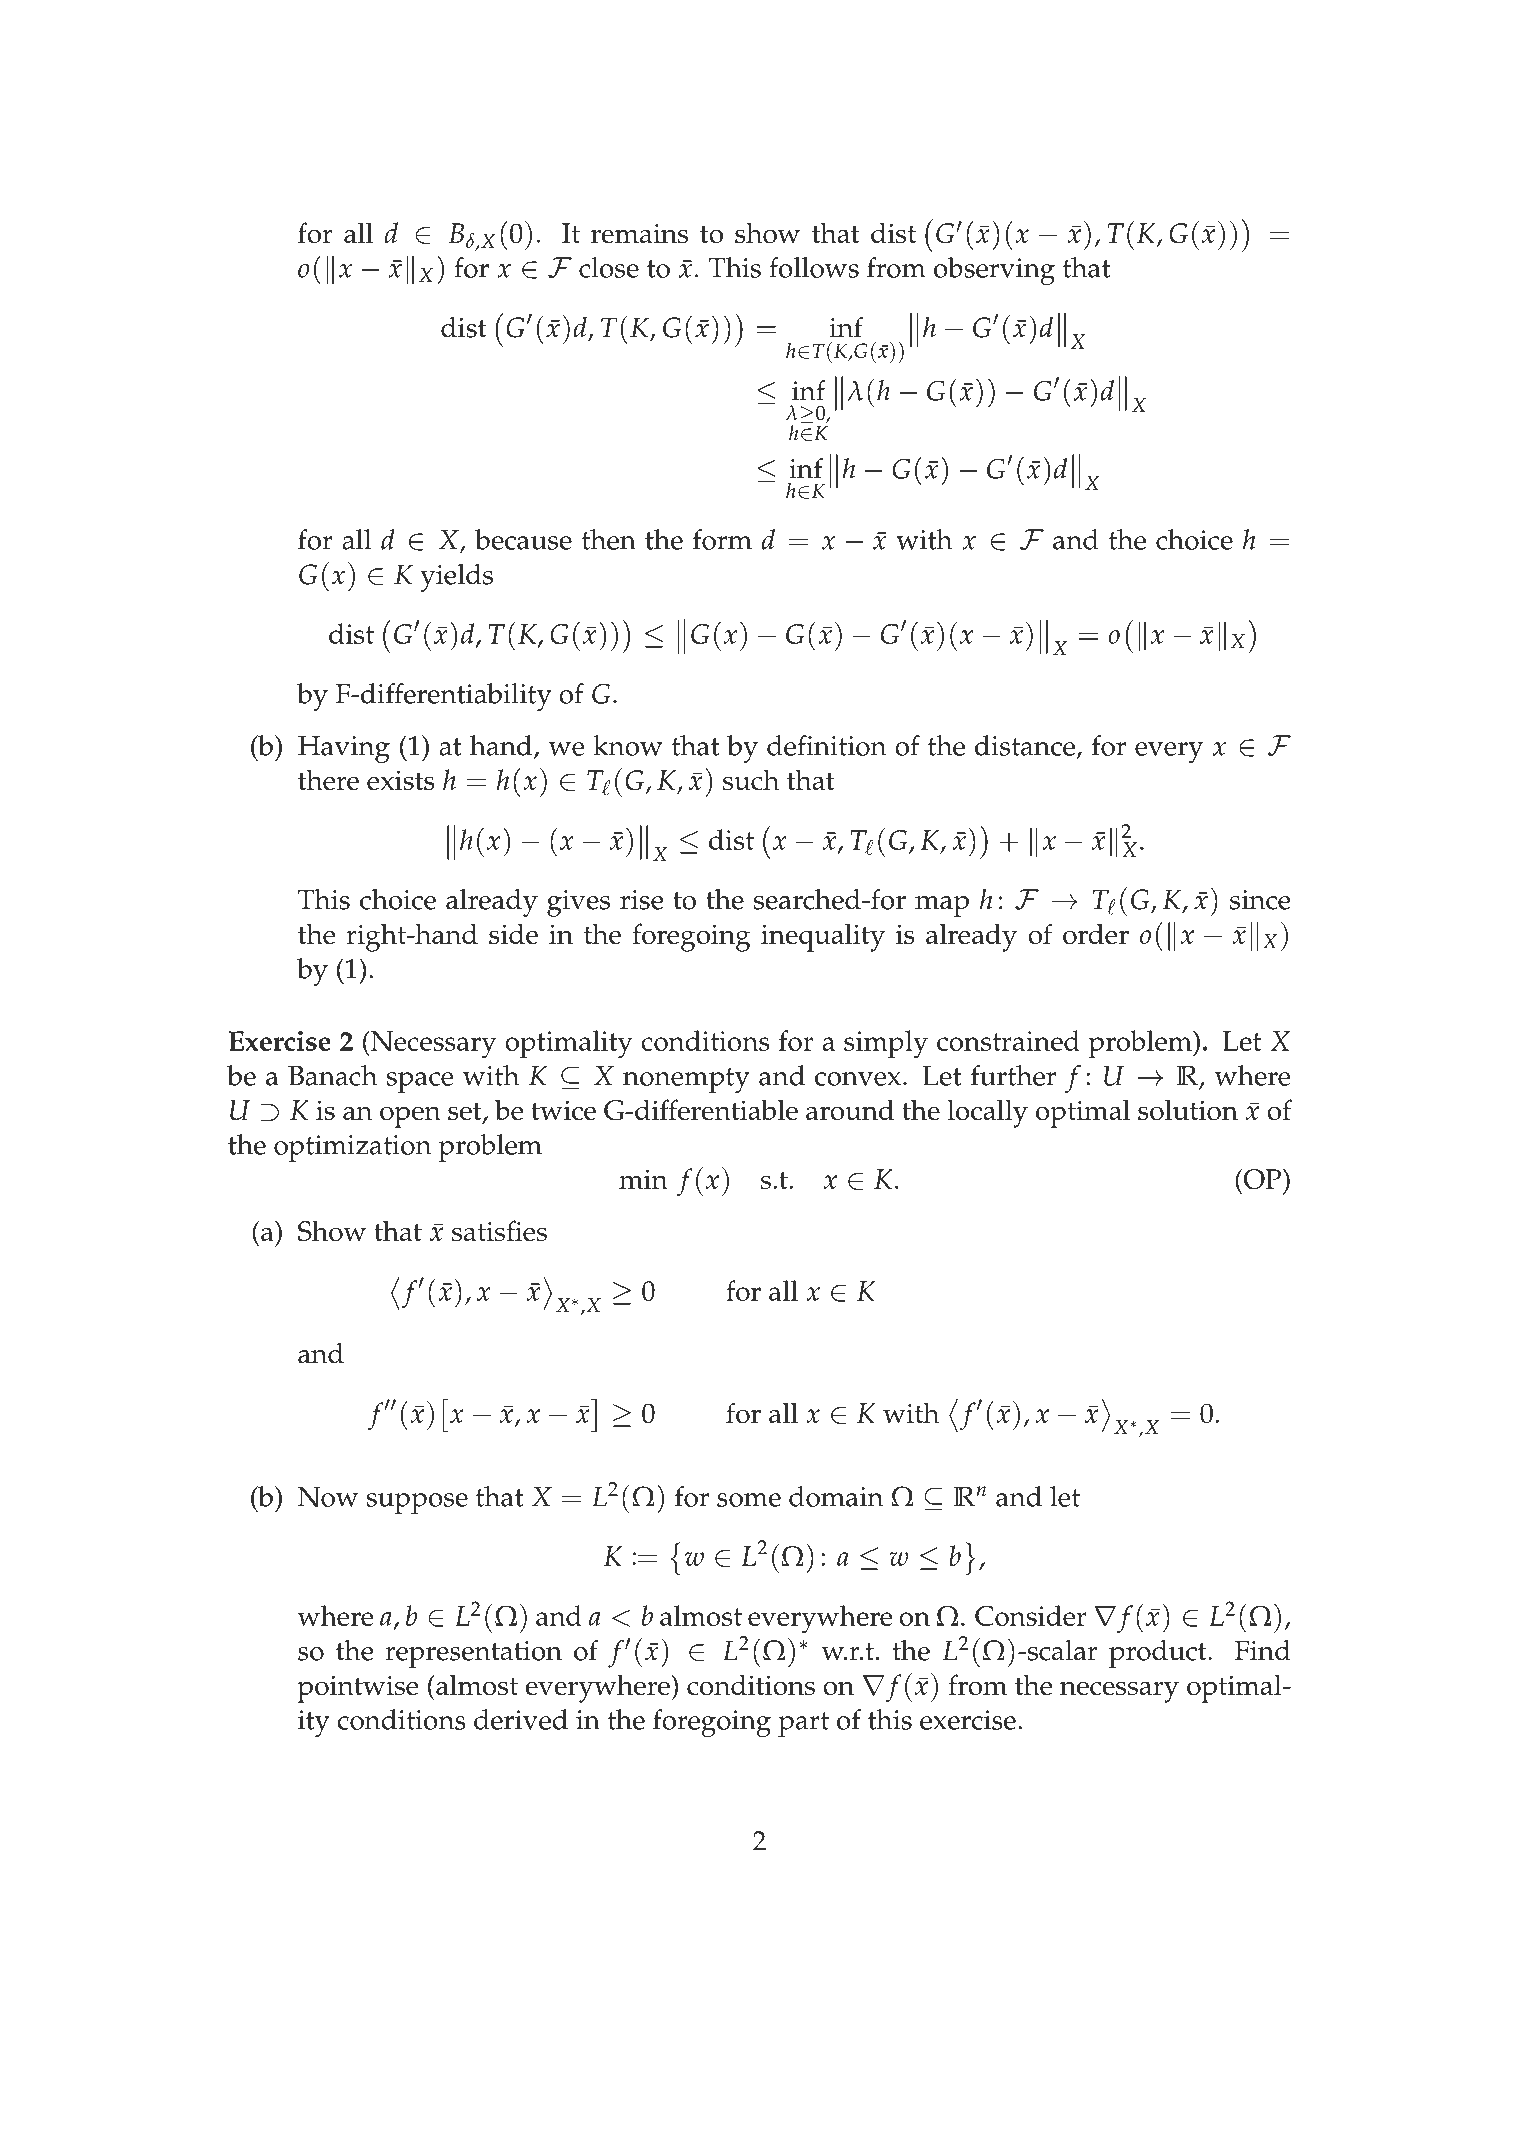 Image resolution: width=1519 pixels, height=2148 pixels. What do you see at coordinates (1260, 900) in the screenshot?
I see `since` at bounding box center [1260, 900].
